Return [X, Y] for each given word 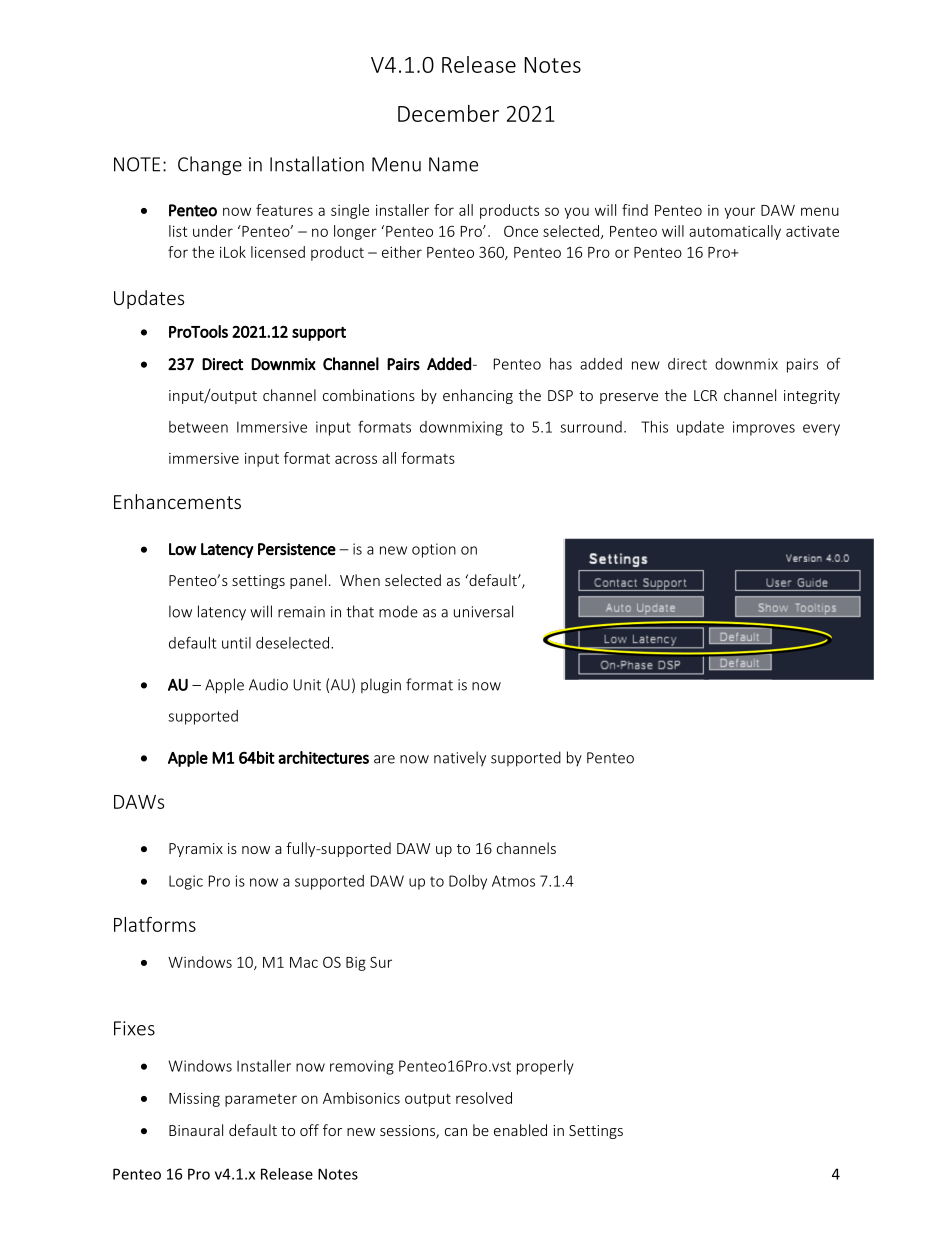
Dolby [468, 882]
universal [483, 611]
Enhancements [177, 501]
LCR [705, 395]
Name [453, 164]
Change [210, 165]
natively [460, 759]
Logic [186, 882]
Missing [194, 1100]
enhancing [478, 396]
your [739, 213]
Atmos [513, 881]
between [198, 427]
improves [764, 428]
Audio [268, 685]
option [434, 550]
